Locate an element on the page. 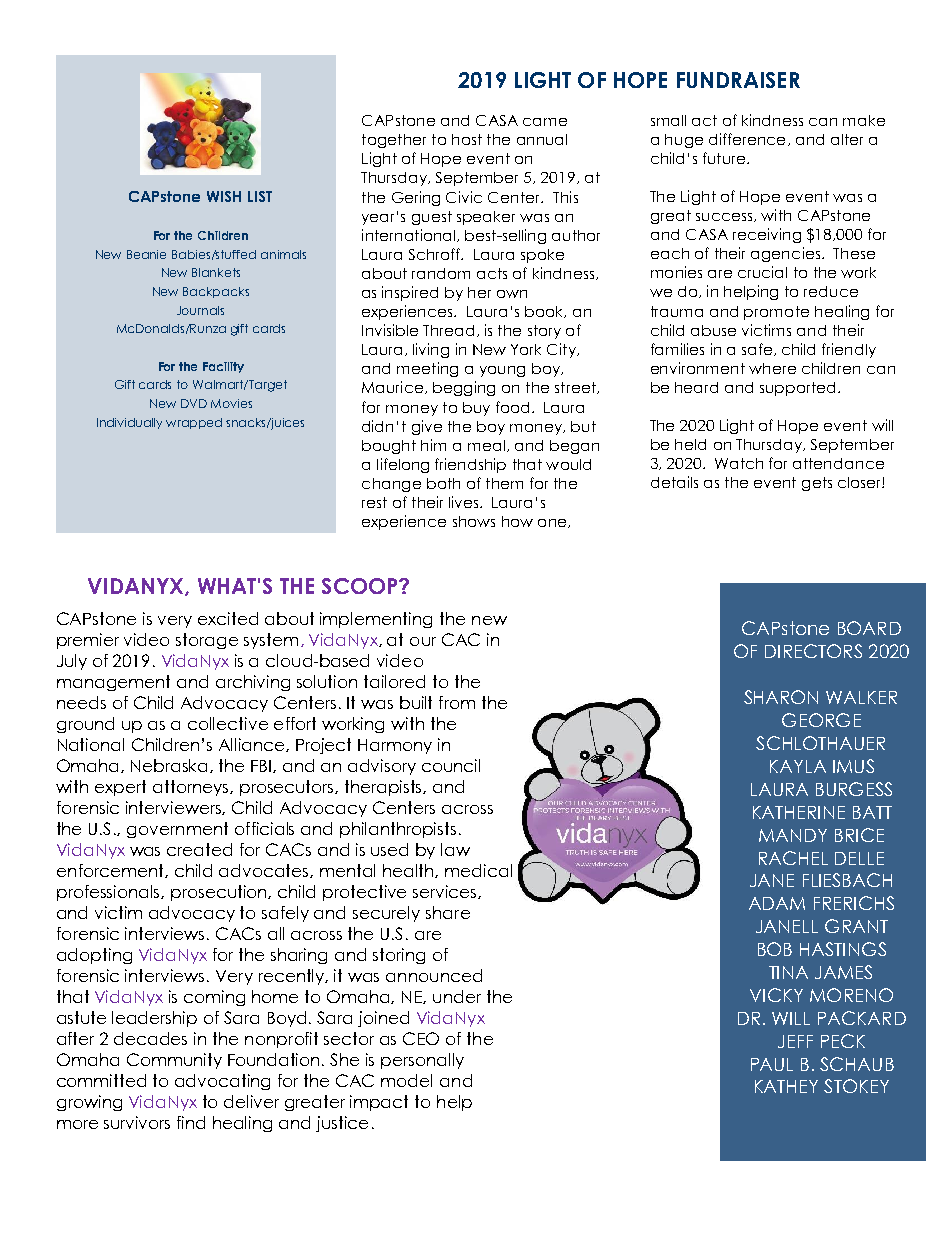  council is located at coordinates (451, 765).
